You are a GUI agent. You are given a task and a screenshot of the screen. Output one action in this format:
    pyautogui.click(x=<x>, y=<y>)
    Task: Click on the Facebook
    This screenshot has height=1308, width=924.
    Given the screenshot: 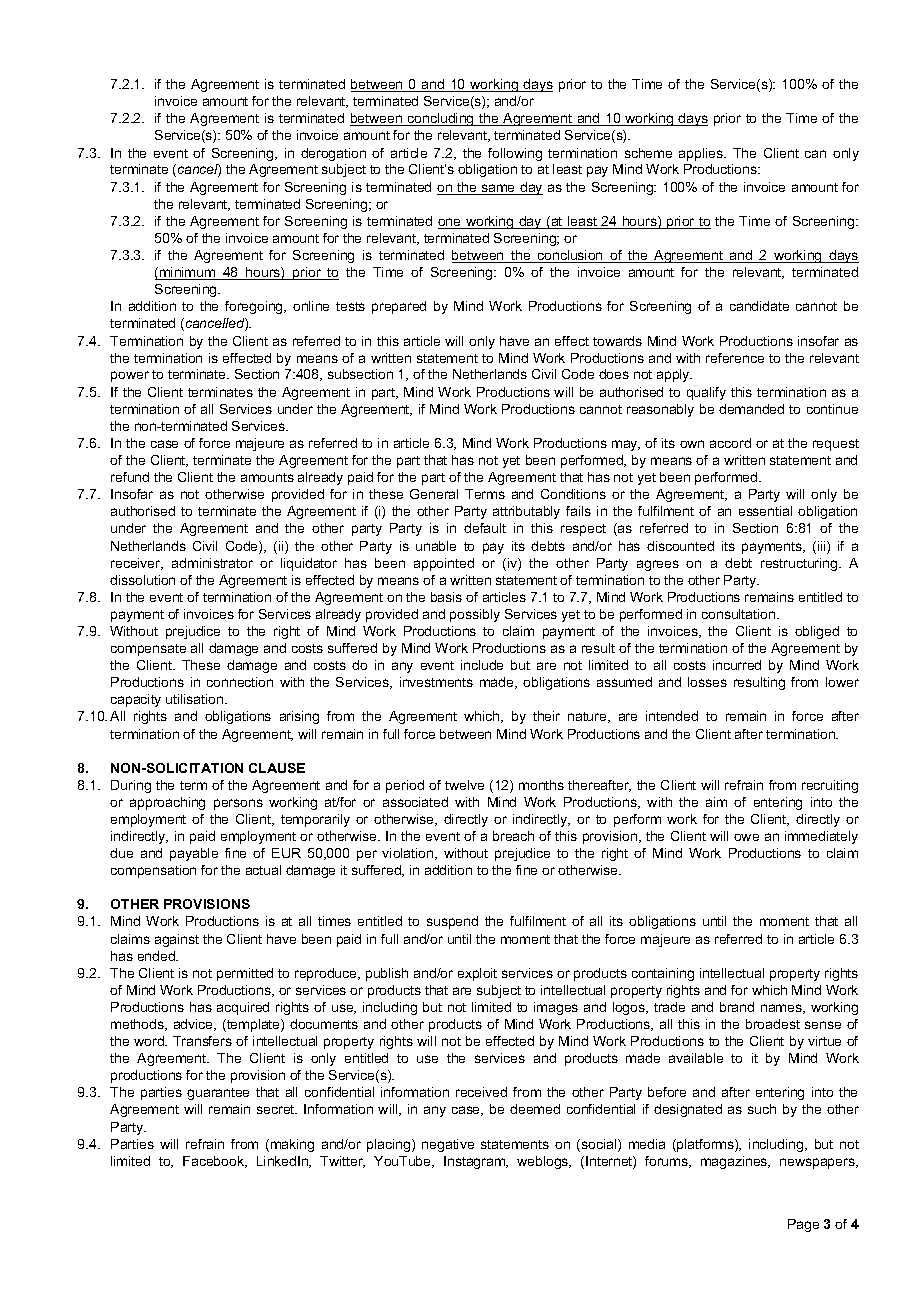 What is the action you would take?
    pyautogui.click(x=215, y=1162)
